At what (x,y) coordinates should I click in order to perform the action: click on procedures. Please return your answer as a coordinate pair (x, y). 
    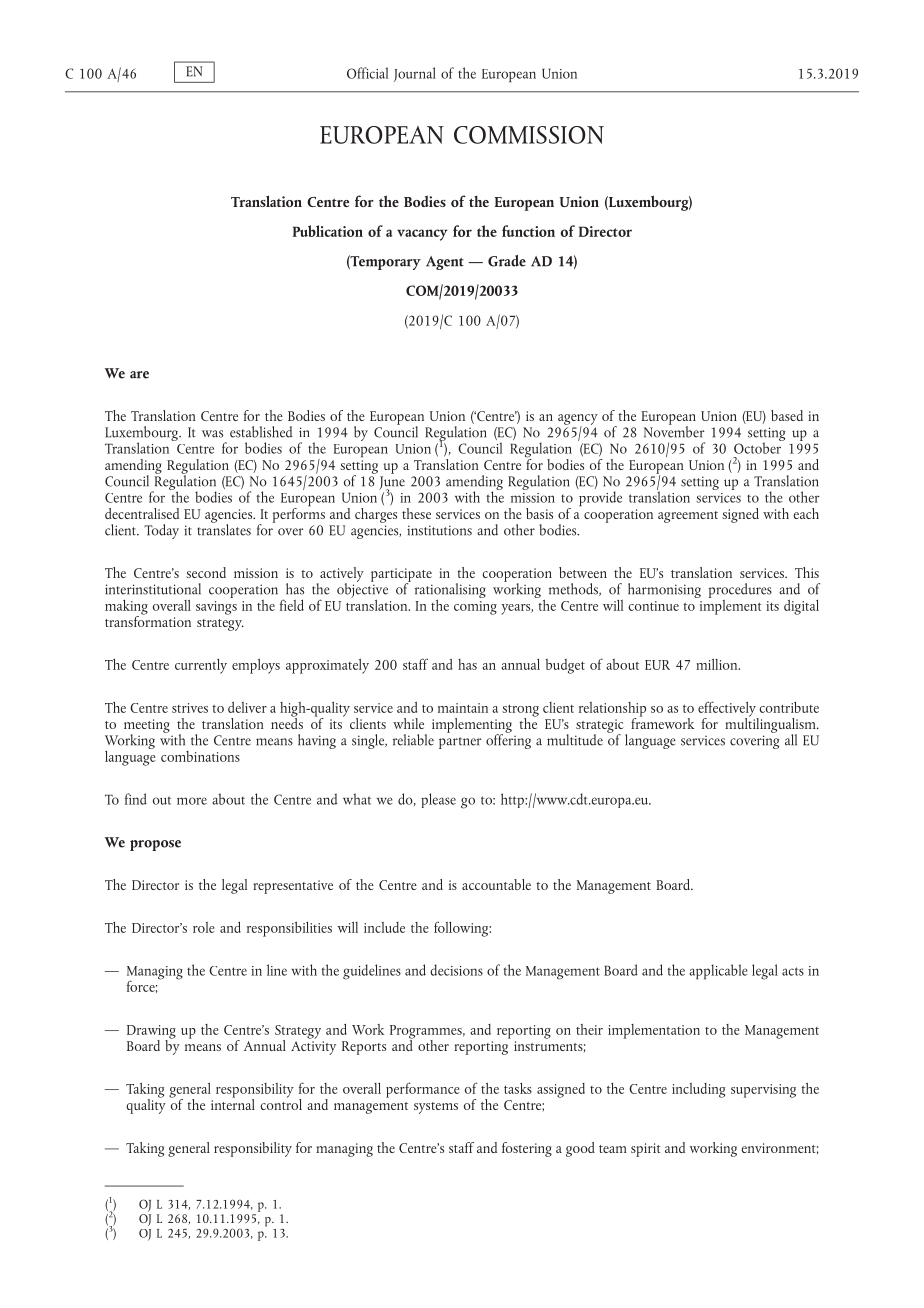
    Looking at the image, I should click on (740, 592).
